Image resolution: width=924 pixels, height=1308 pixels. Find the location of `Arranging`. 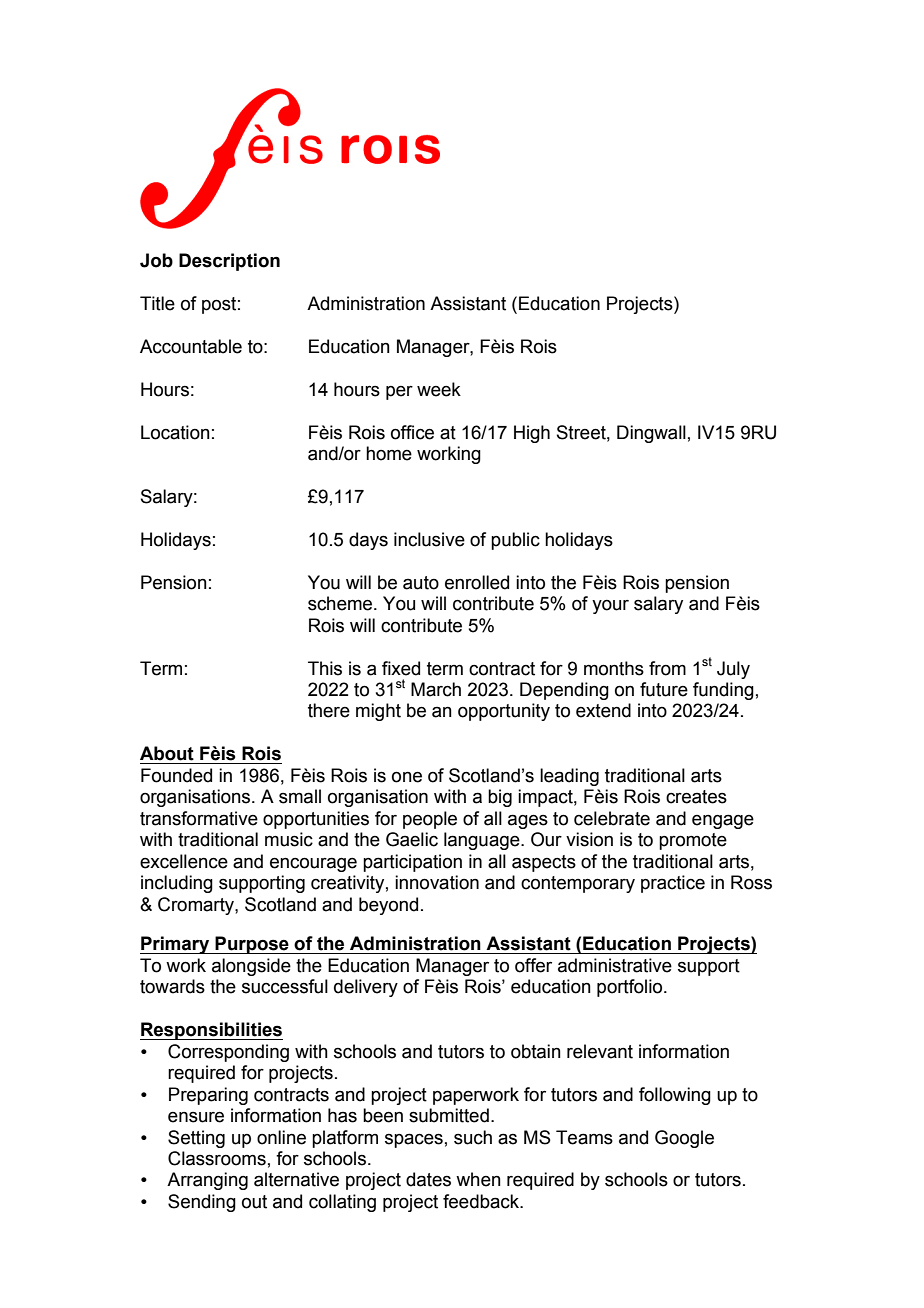

Arranging is located at coordinates (207, 1181).
